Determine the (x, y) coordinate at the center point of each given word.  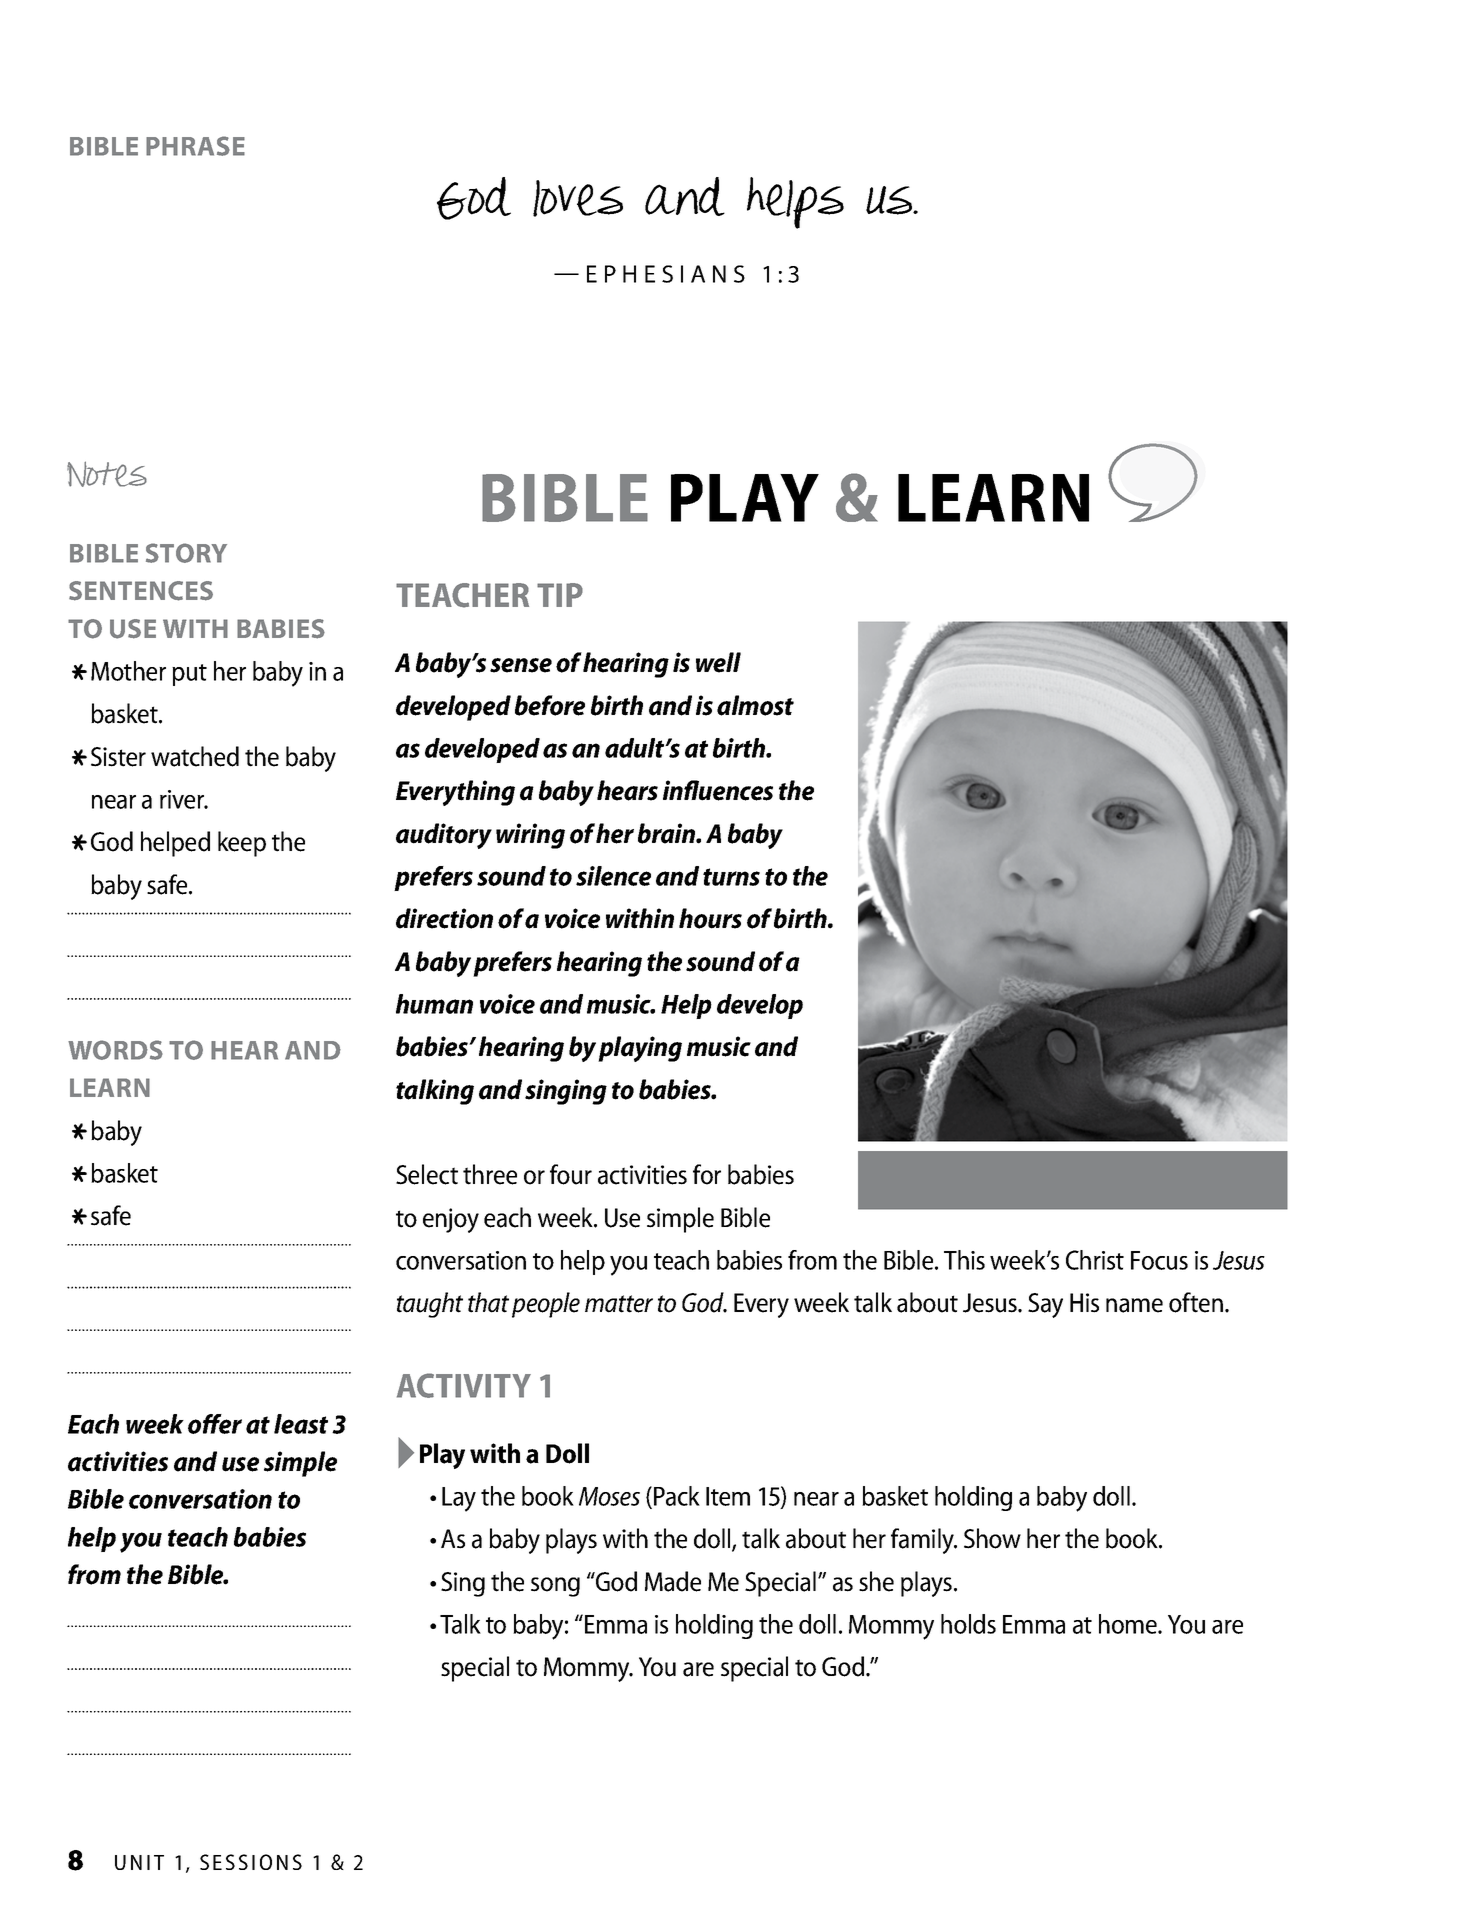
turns (731, 877)
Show (992, 1538)
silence (613, 876)
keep (242, 844)
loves (578, 198)
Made (673, 1581)
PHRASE (195, 146)
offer (215, 1424)
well (718, 662)
